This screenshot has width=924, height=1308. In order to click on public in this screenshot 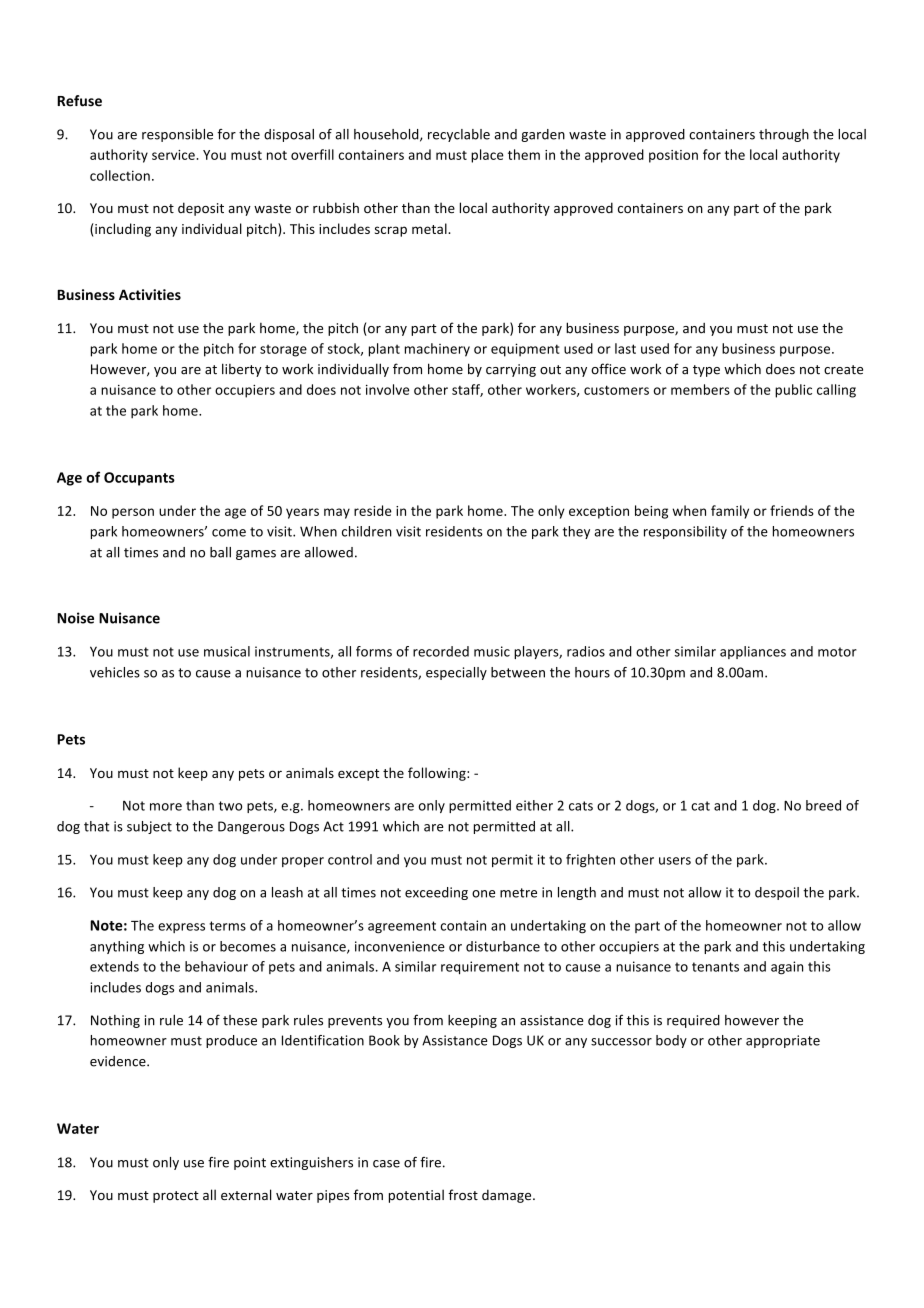, I will do `click(793, 391)`.
